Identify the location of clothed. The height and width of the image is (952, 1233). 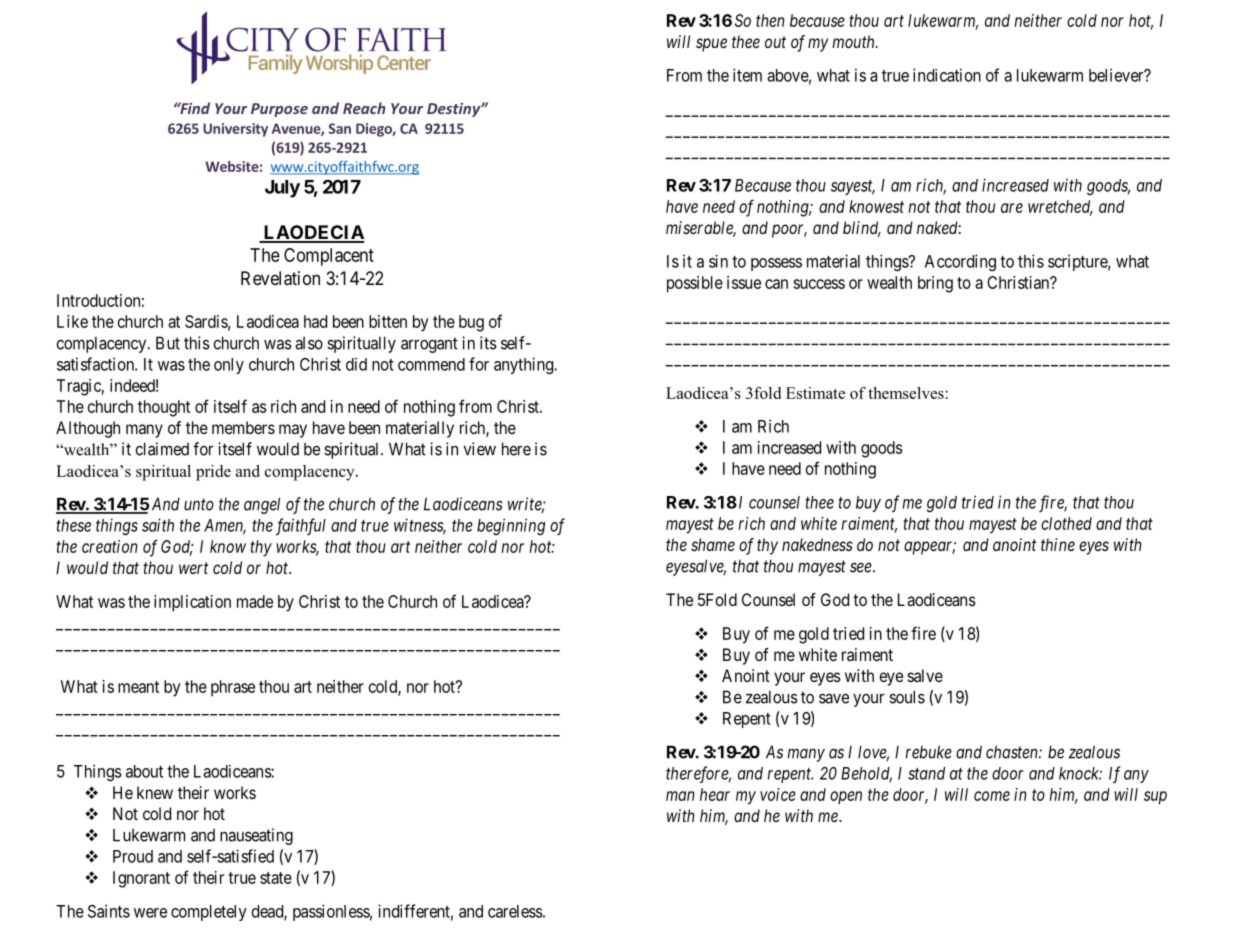
(1066, 523).
